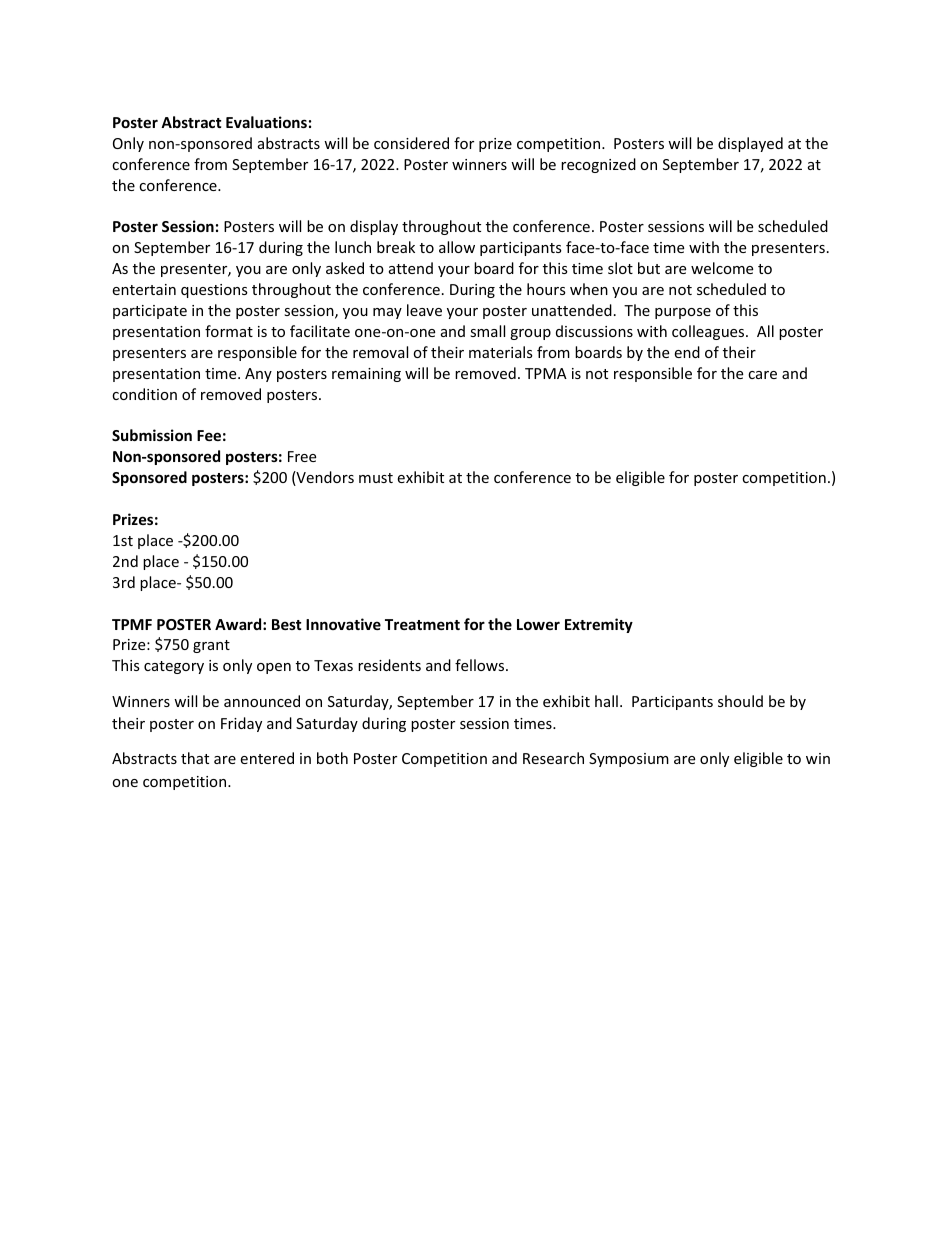  What do you see at coordinates (152, 435) in the document?
I see `Submission` at bounding box center [152, 435].
